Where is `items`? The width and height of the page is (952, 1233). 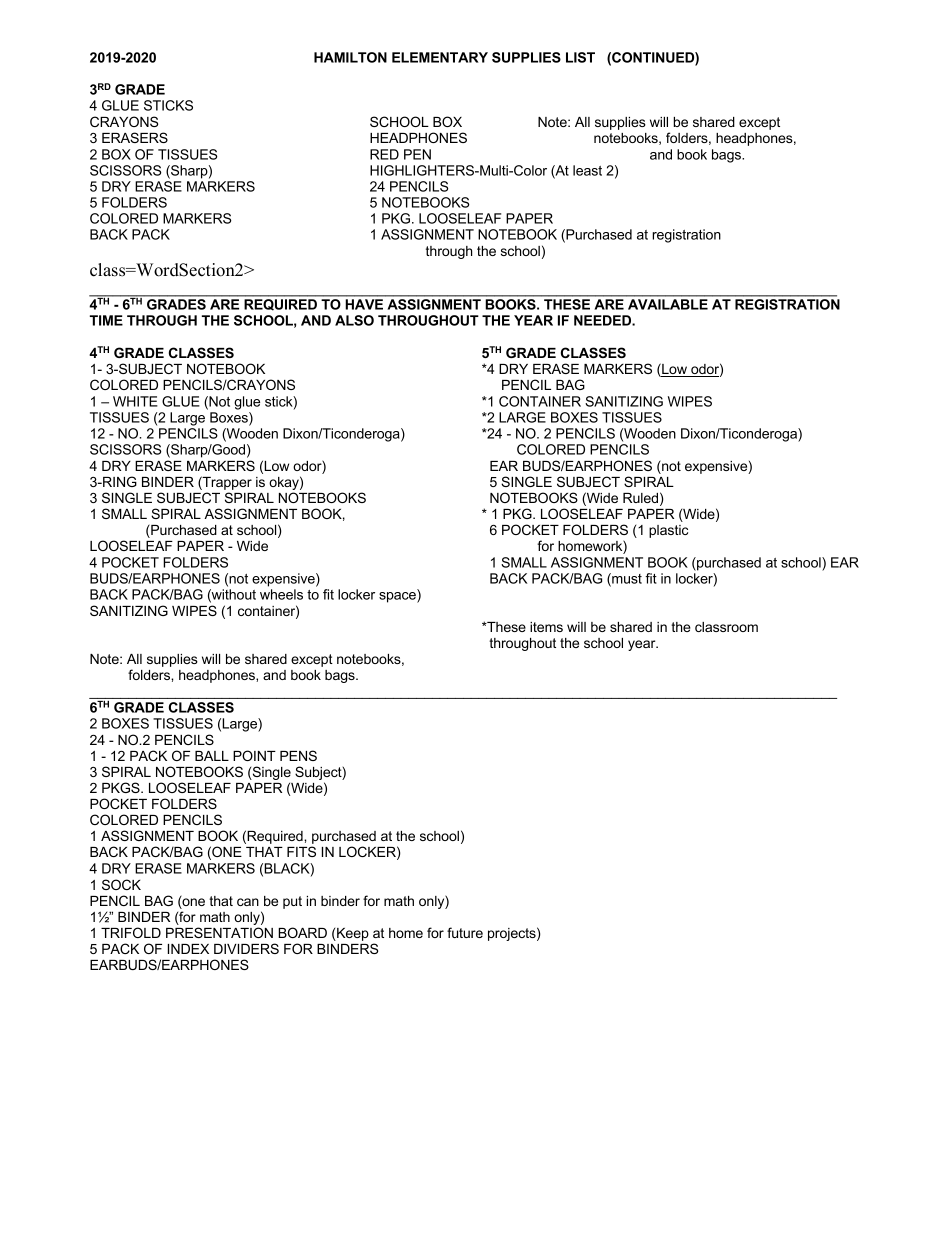
items is located at coordinates (546, 627).
